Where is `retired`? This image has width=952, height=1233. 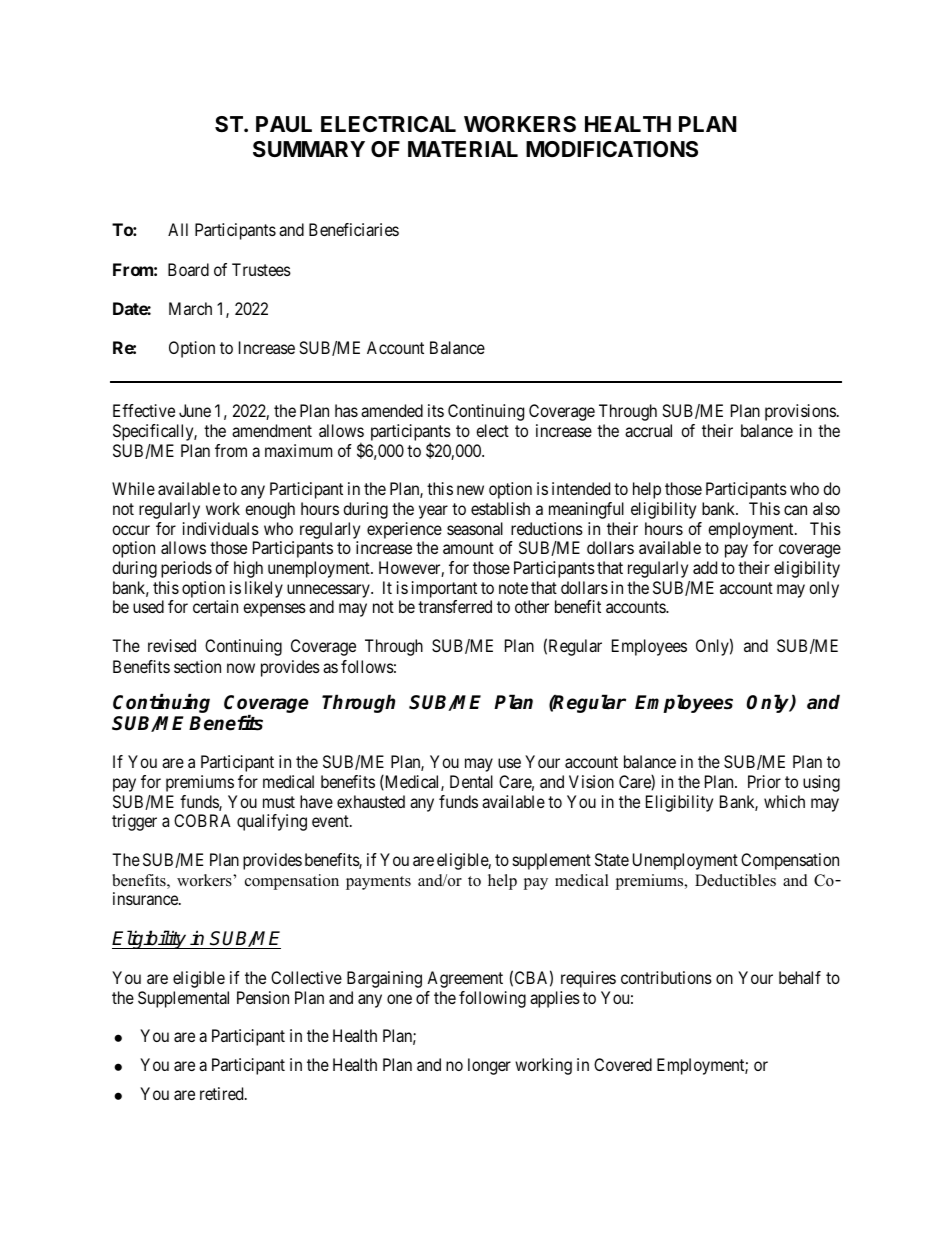 retired is located at coordinates (223, 1093).
